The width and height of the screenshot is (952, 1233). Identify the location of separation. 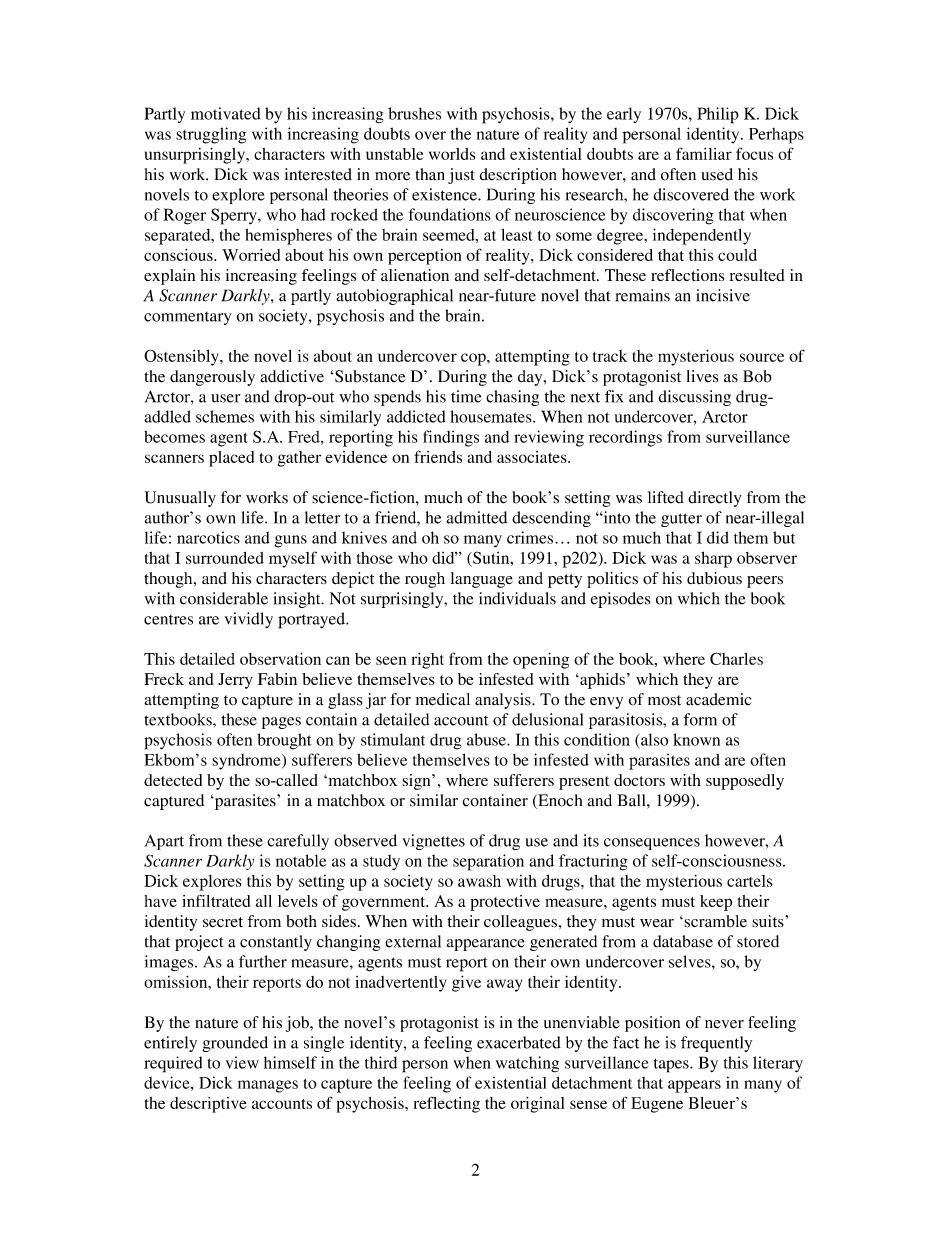
(488, 862).
